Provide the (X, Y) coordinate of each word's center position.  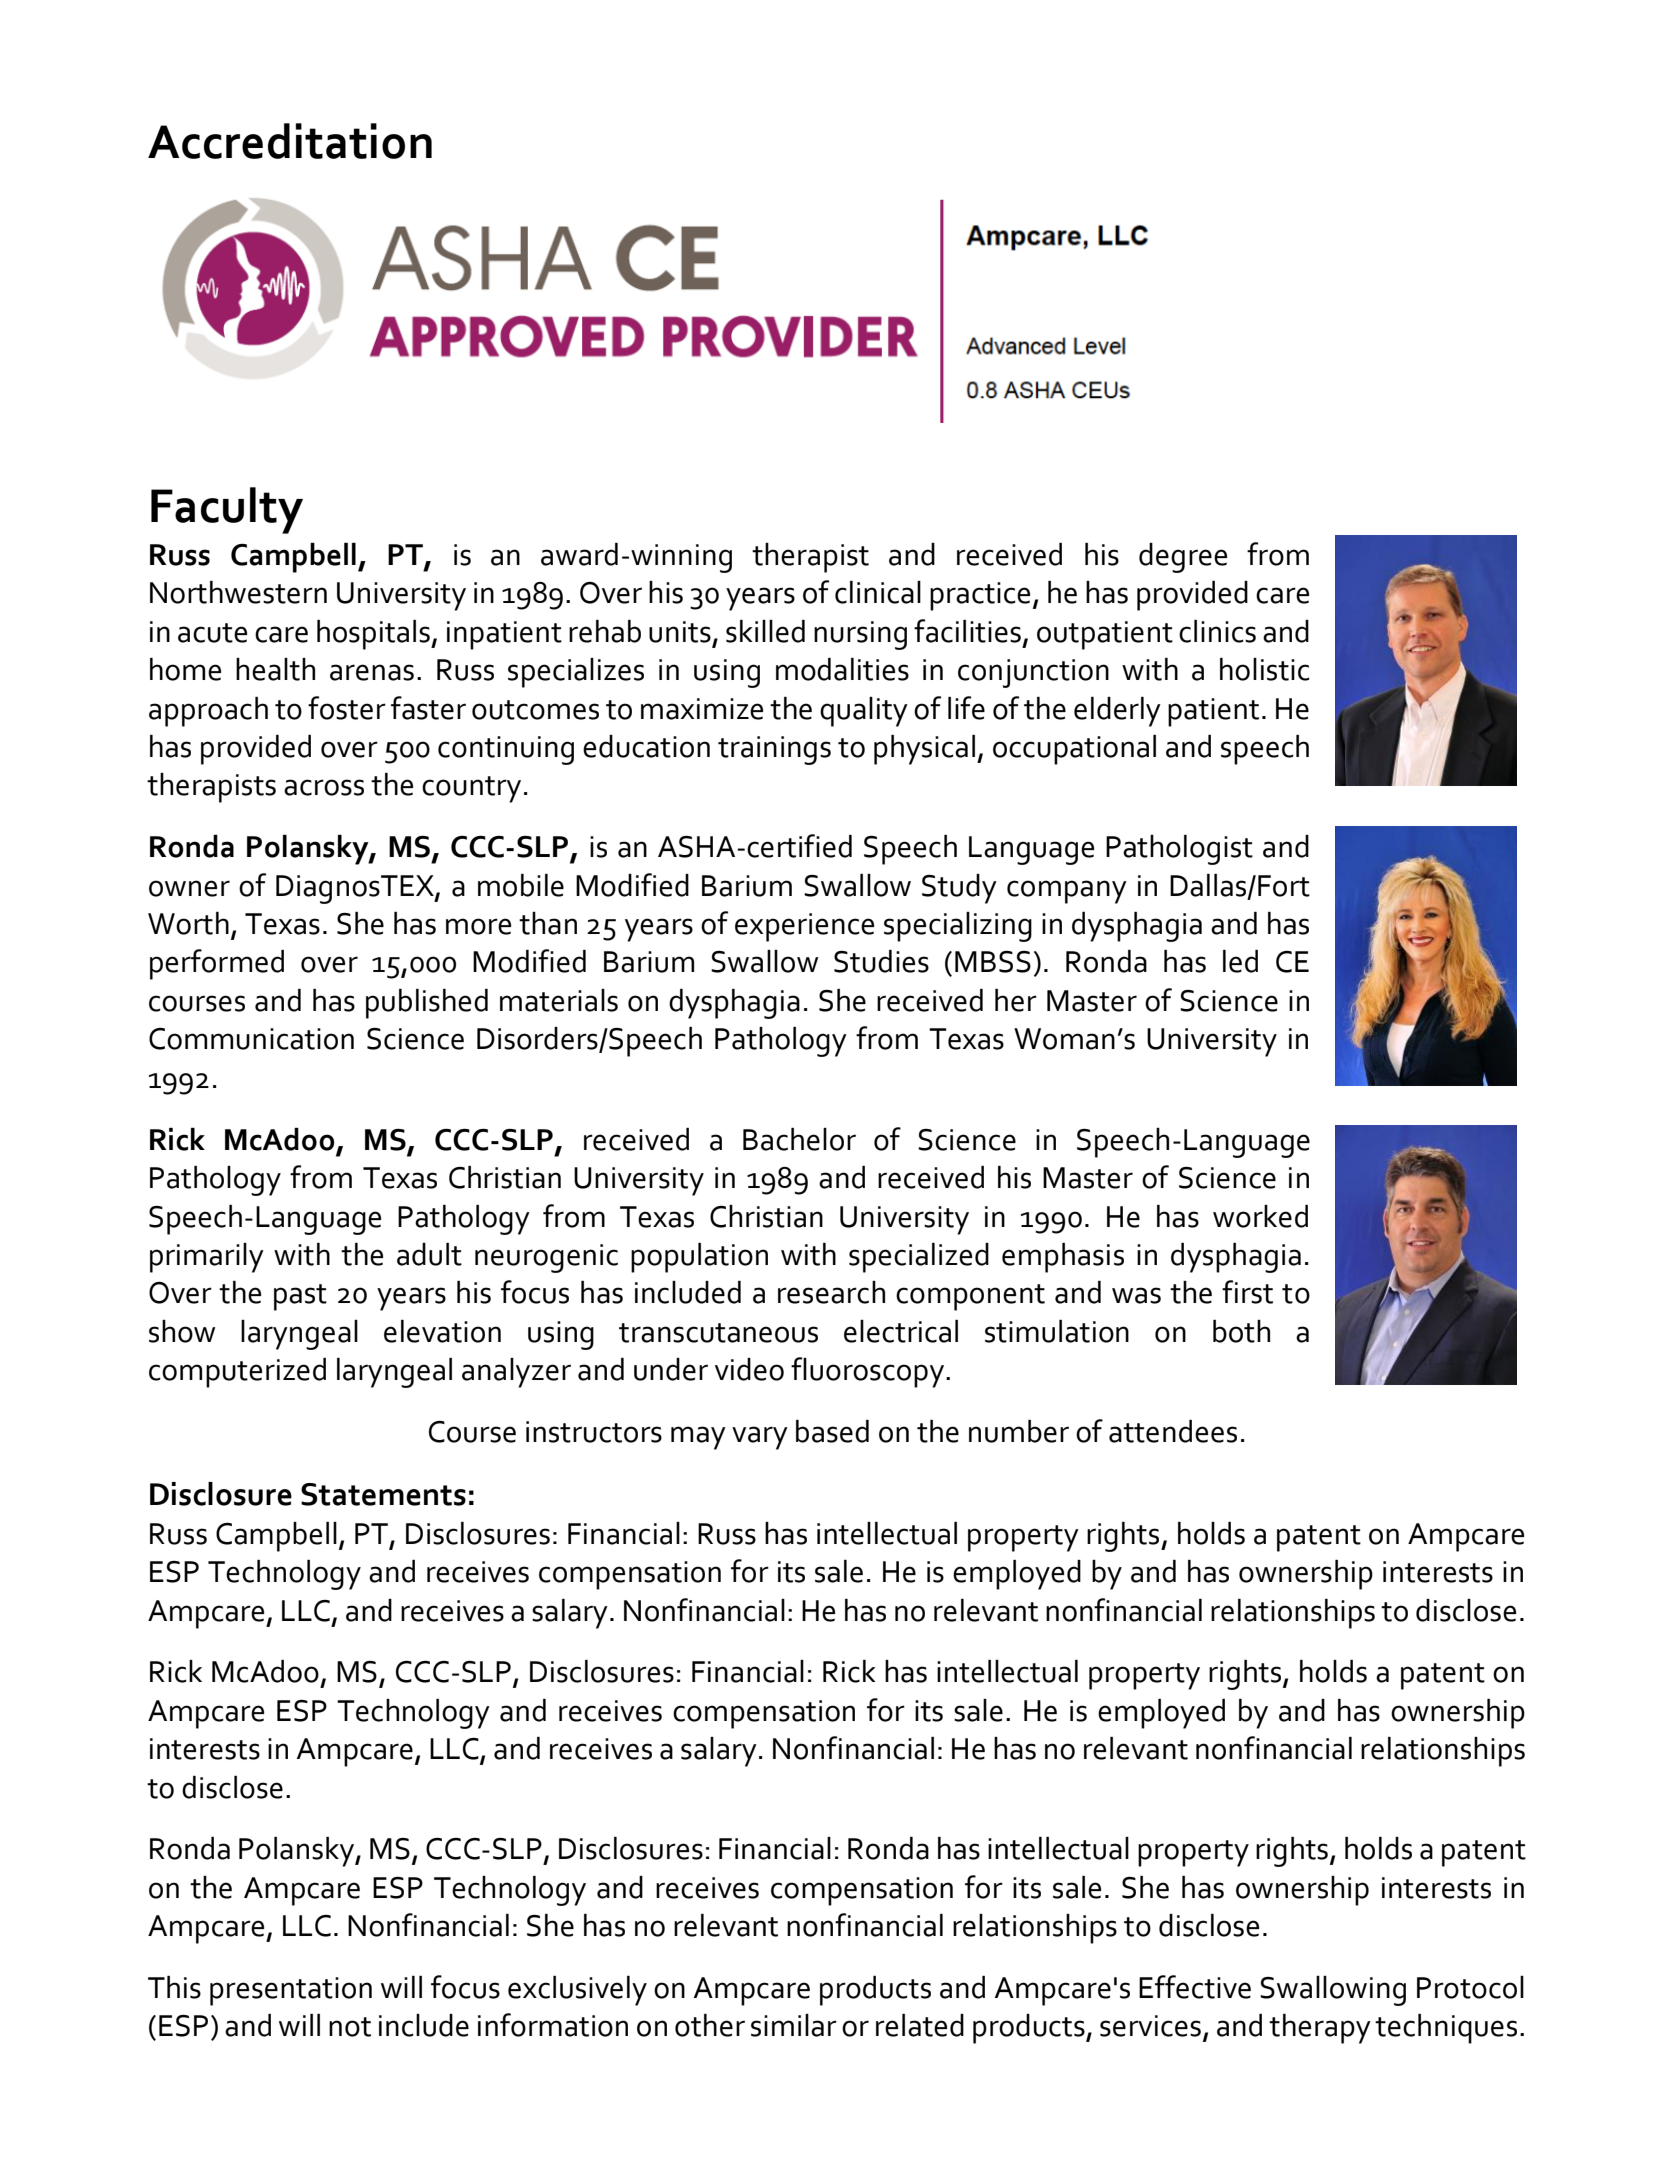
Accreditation (290, 141)
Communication (251, 1039)
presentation (291, 1991)
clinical (878, 592)
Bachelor (799, 1139)
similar (794, 2025)
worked (1260, 1216)
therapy (1320, 2029)
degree (1183, 558)
